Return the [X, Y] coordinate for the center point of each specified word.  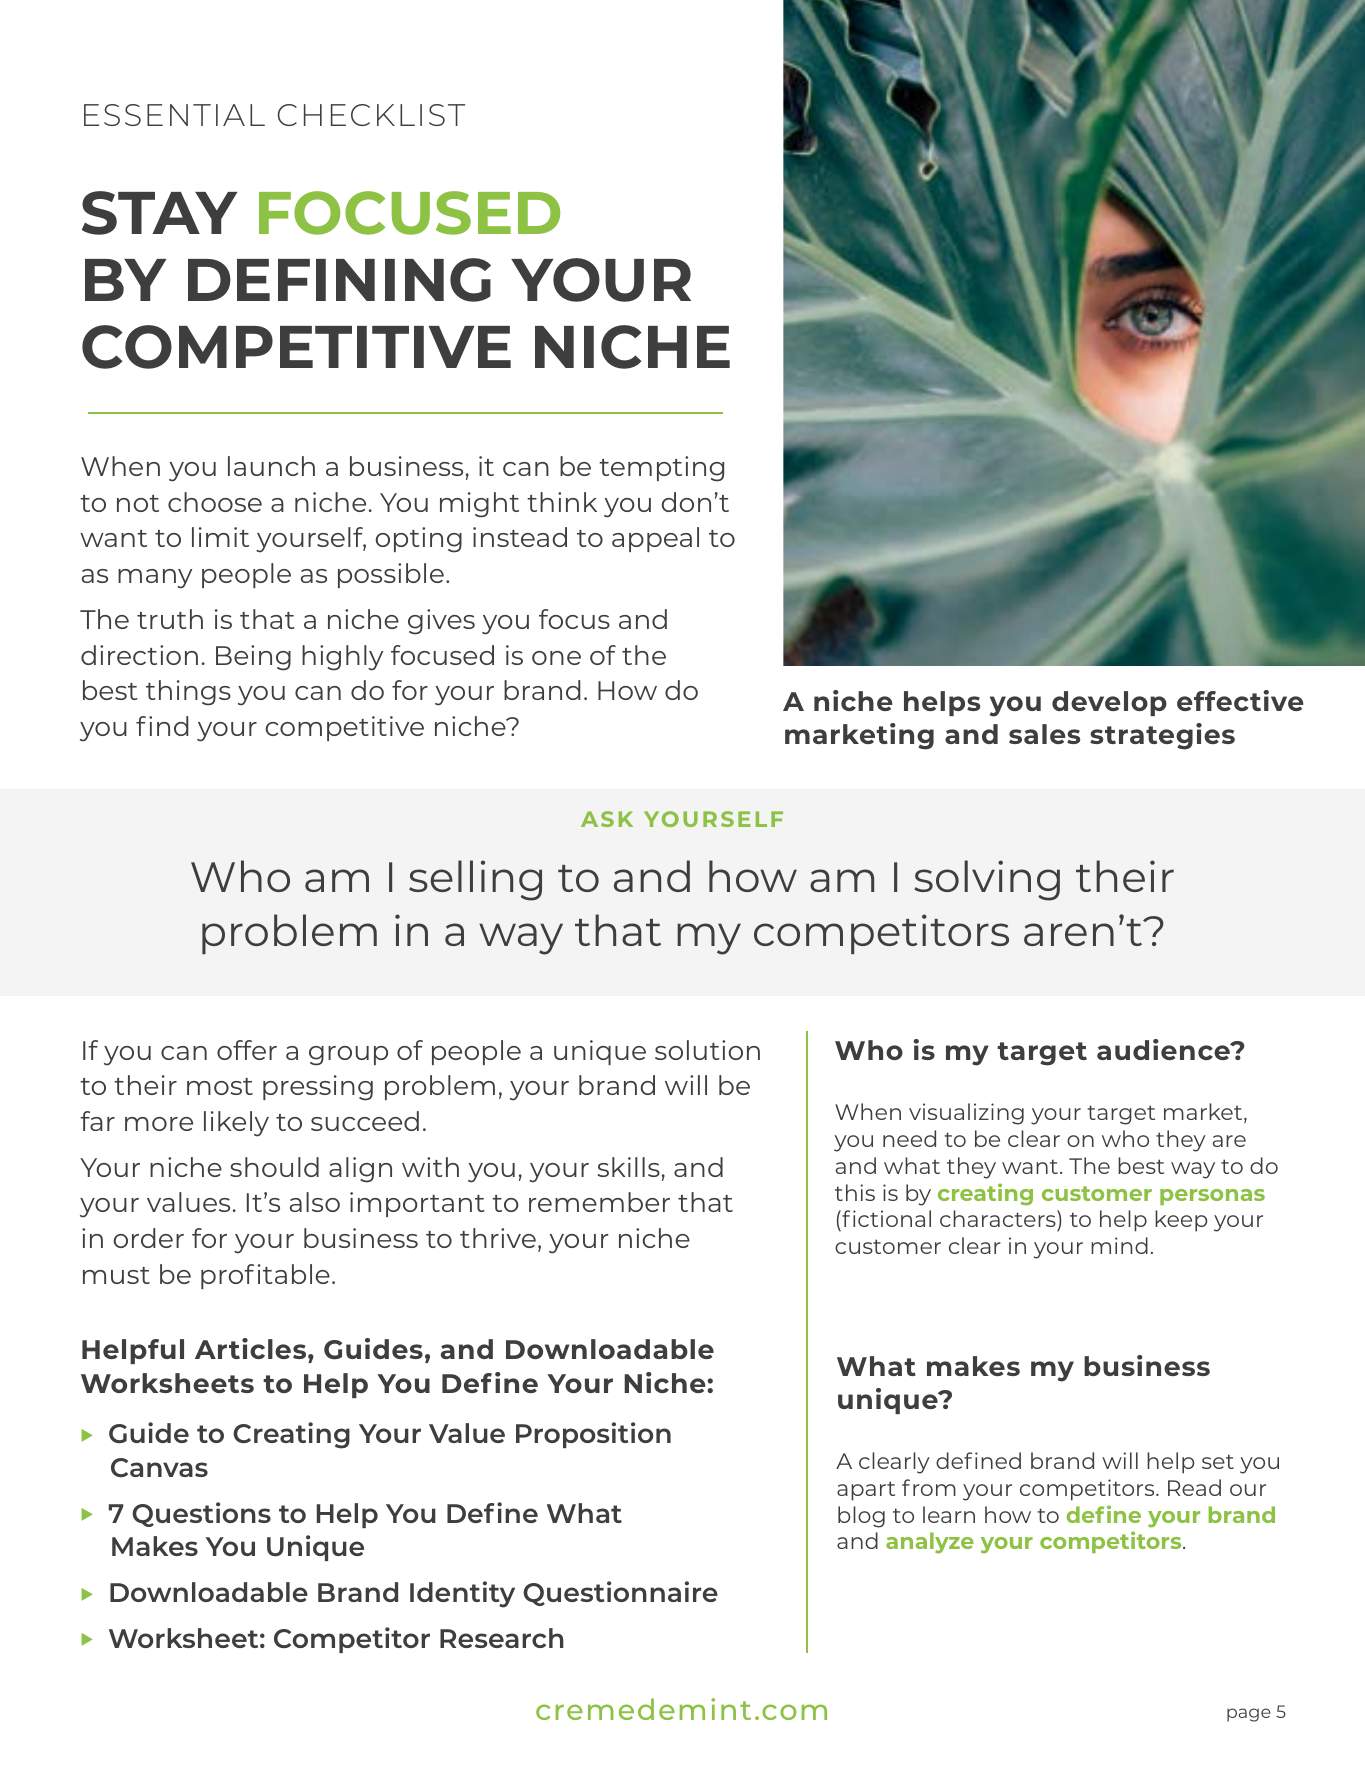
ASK [607, 819]
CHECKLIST [371, 115]
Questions [201, 1514]
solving [987, 880]
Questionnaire [620, 1593]
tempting [661, 469]
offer [247, 1050]
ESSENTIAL [174, 115]
